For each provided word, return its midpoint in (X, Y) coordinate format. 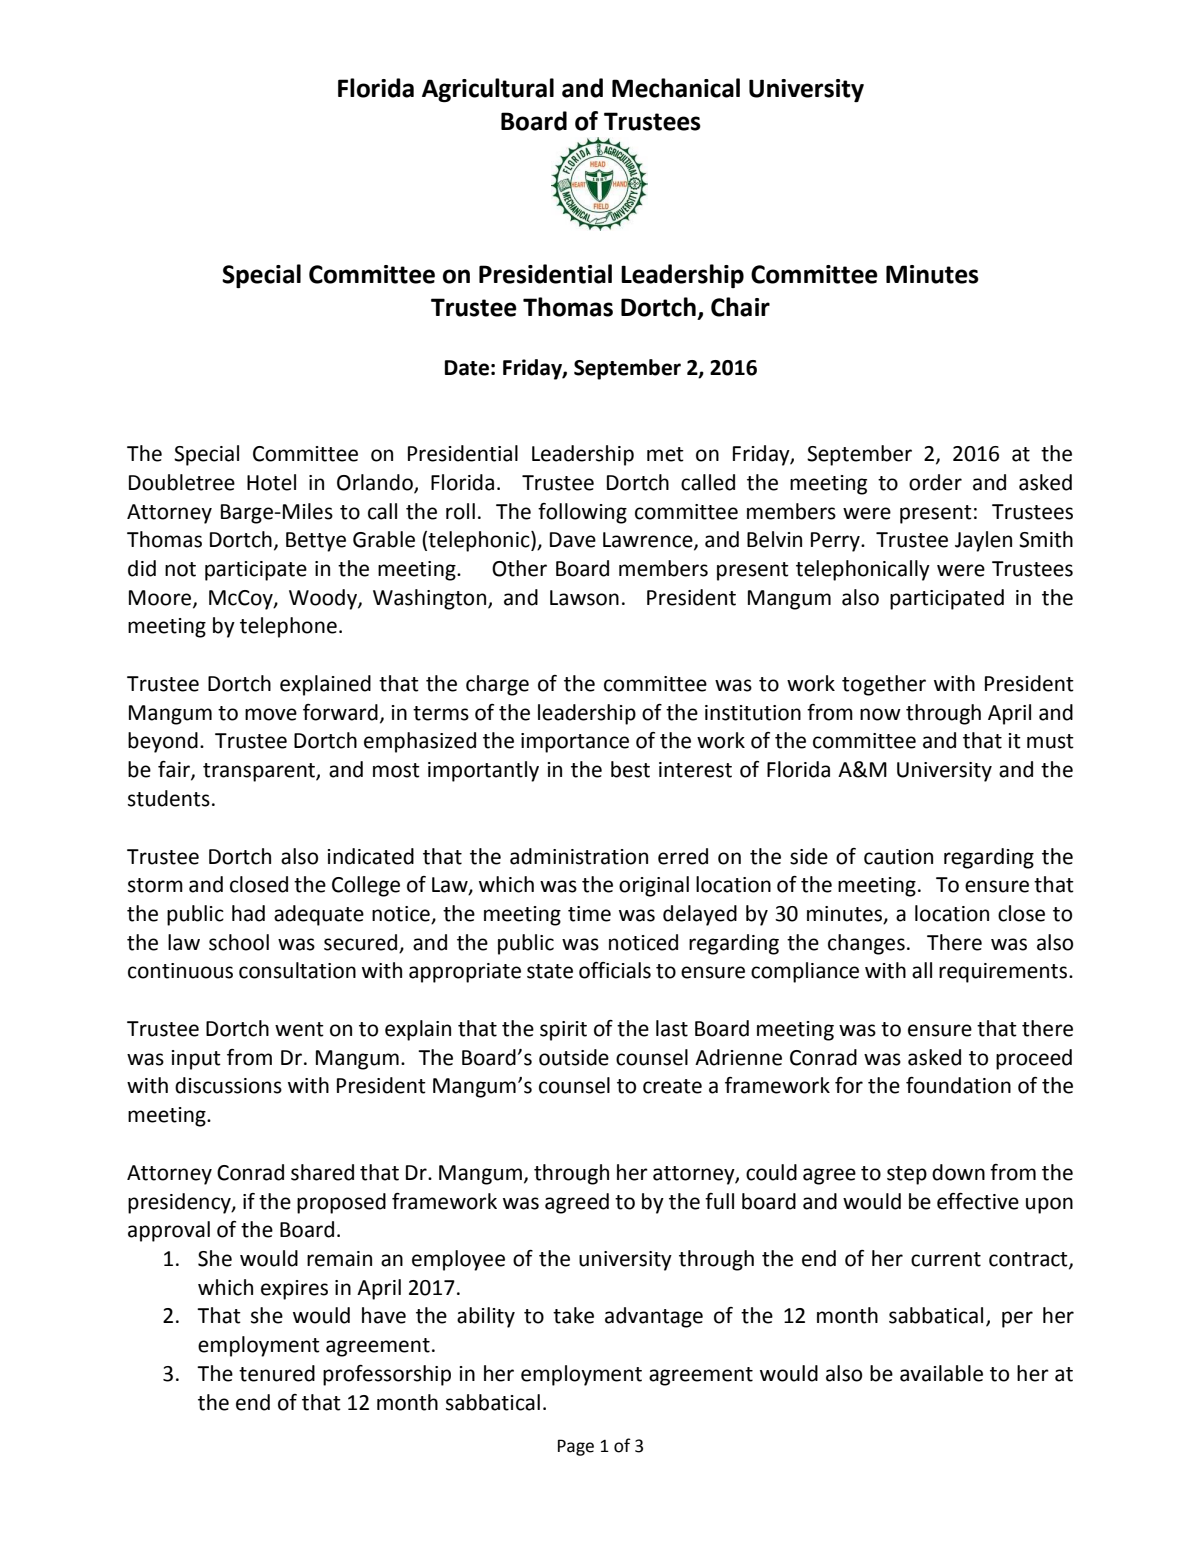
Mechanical (676, 88)
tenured (277, 1373)
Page (576, 1447)
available (941, 1373)
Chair (740, 307)
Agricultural (488, 90)
